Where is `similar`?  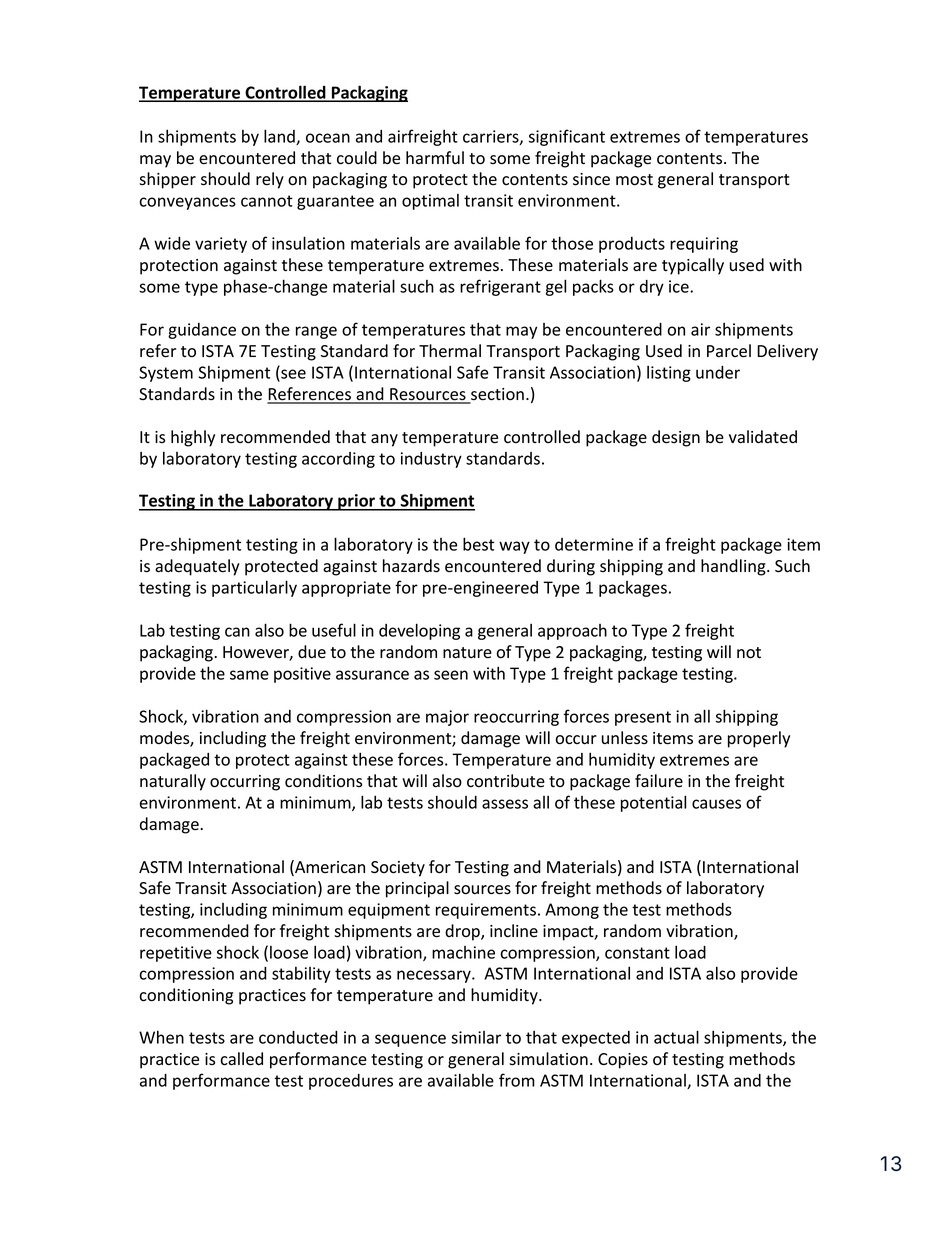
similar is located at coordinates (476, 1037).
